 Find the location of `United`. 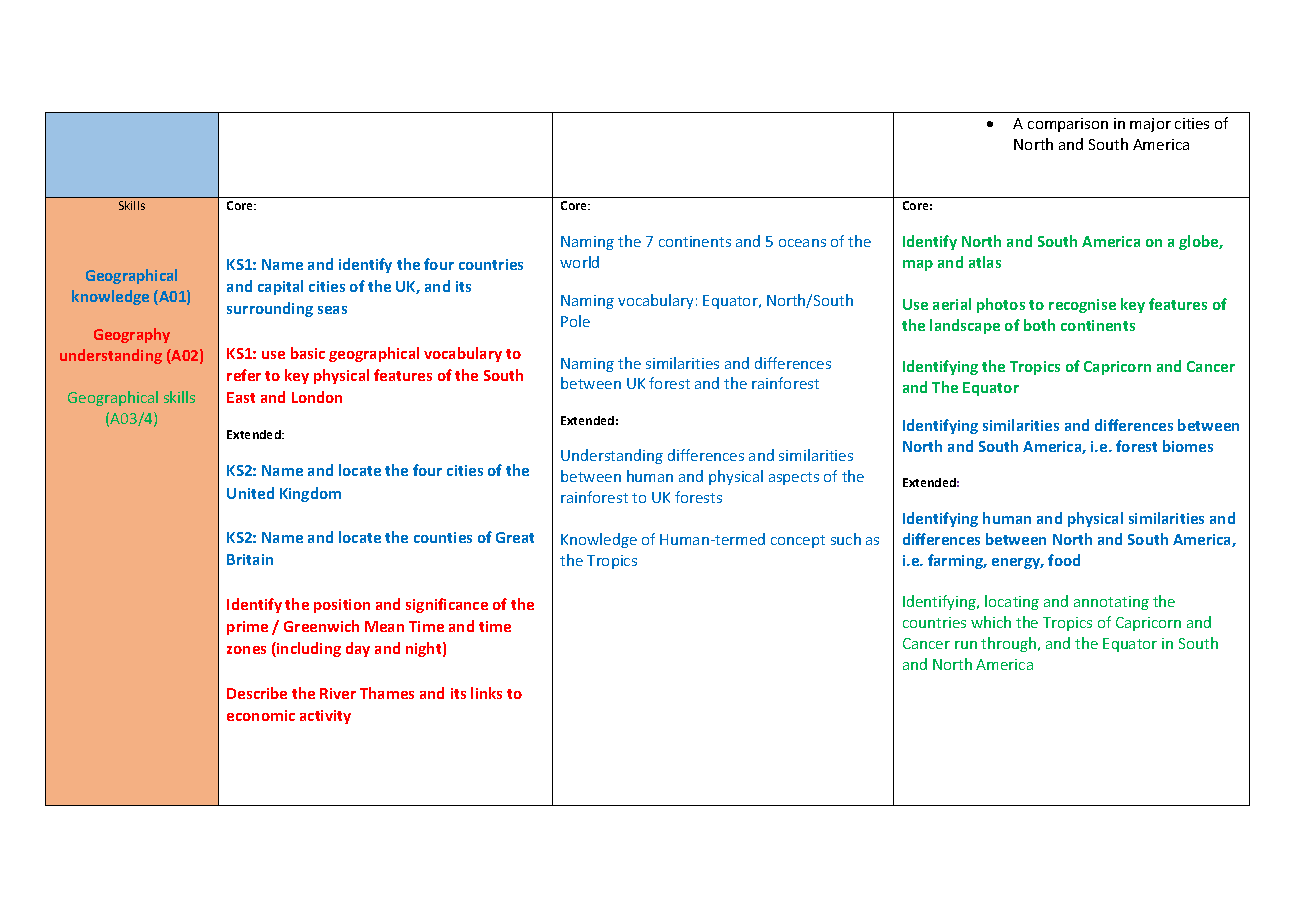

United is located at coordinates (250, 493).
